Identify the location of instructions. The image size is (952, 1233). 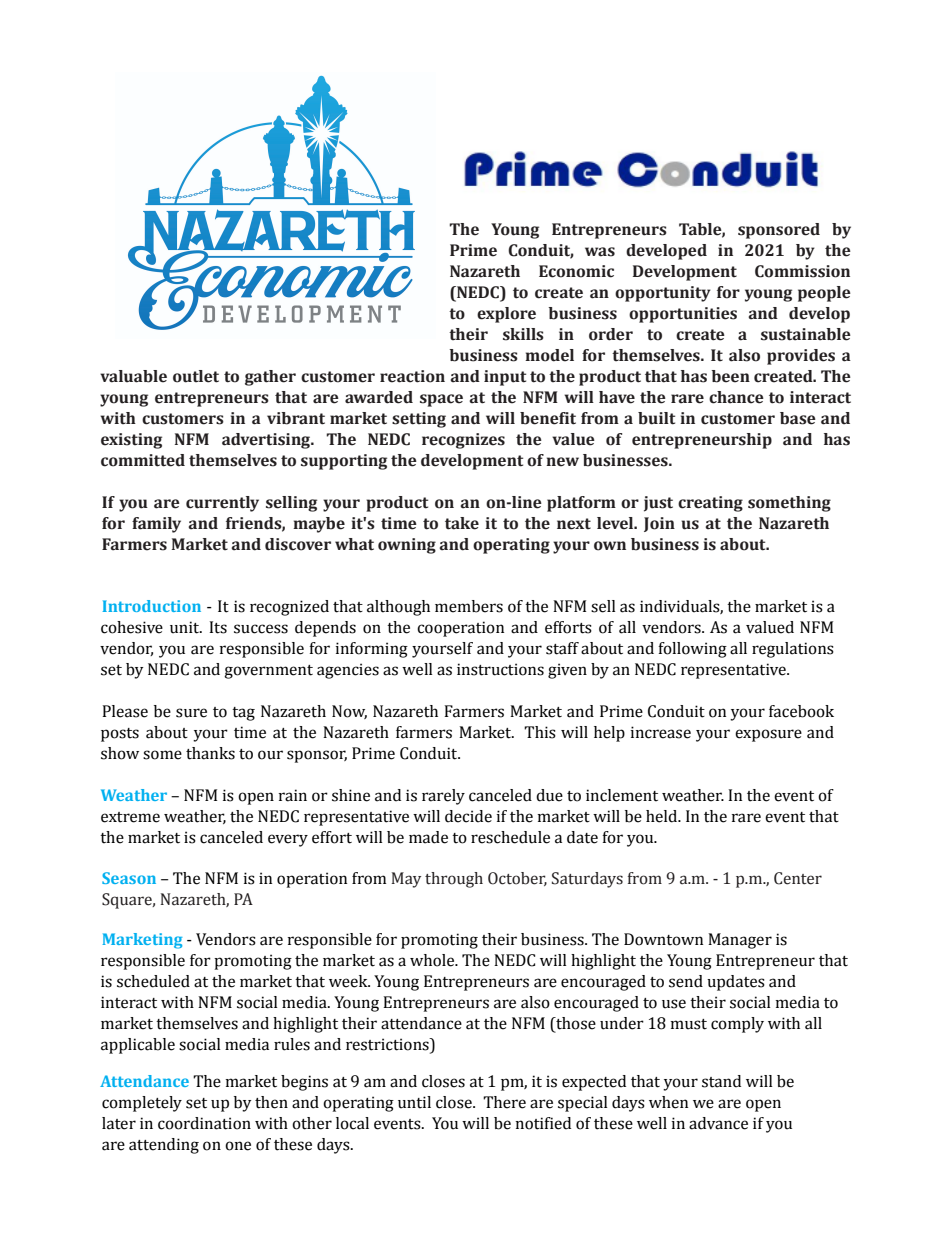
(500, 669).
